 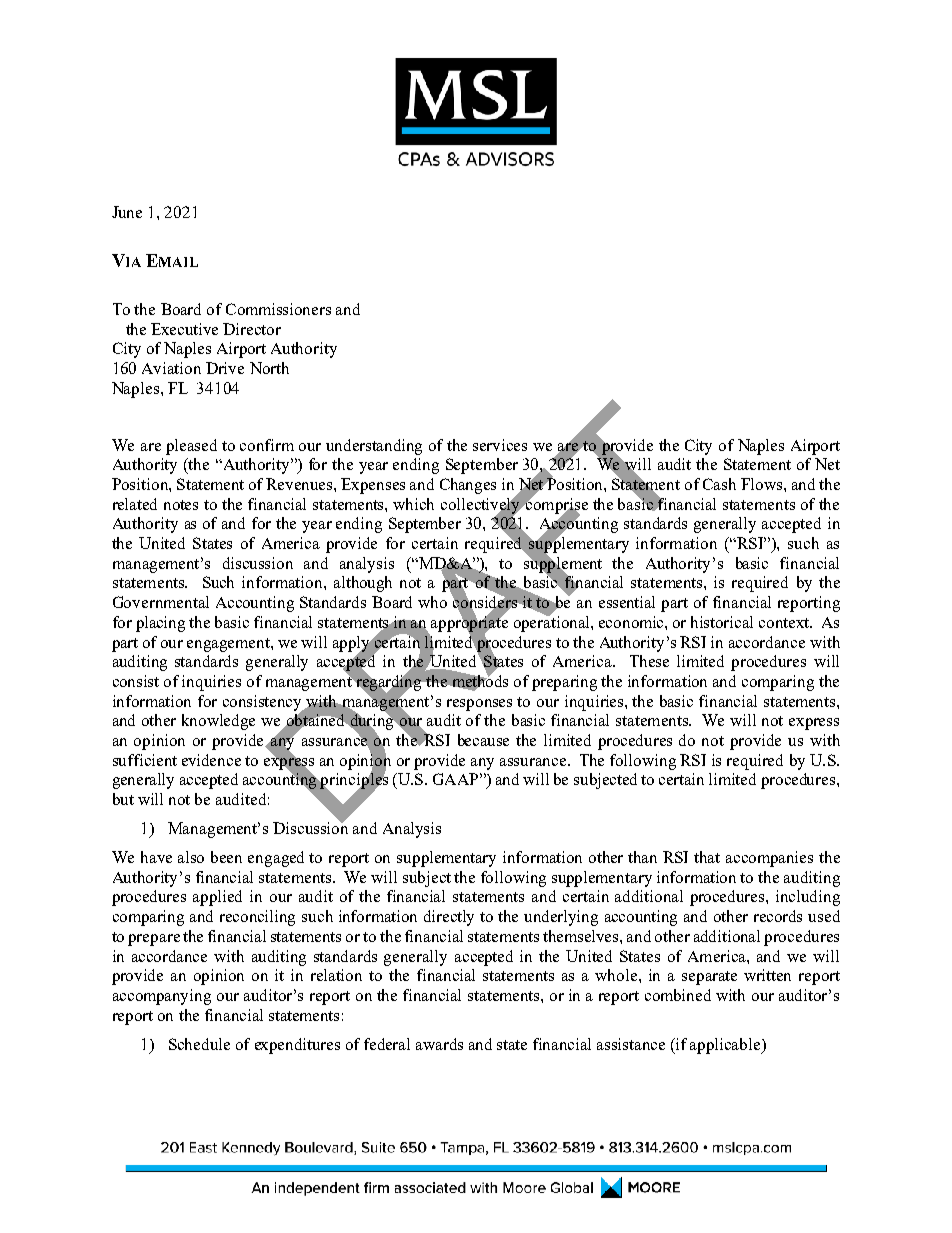 What do you see at coordinates (278, 309) in the screenshot?
I see `Commissioners` at bounding box center [278, 309].
